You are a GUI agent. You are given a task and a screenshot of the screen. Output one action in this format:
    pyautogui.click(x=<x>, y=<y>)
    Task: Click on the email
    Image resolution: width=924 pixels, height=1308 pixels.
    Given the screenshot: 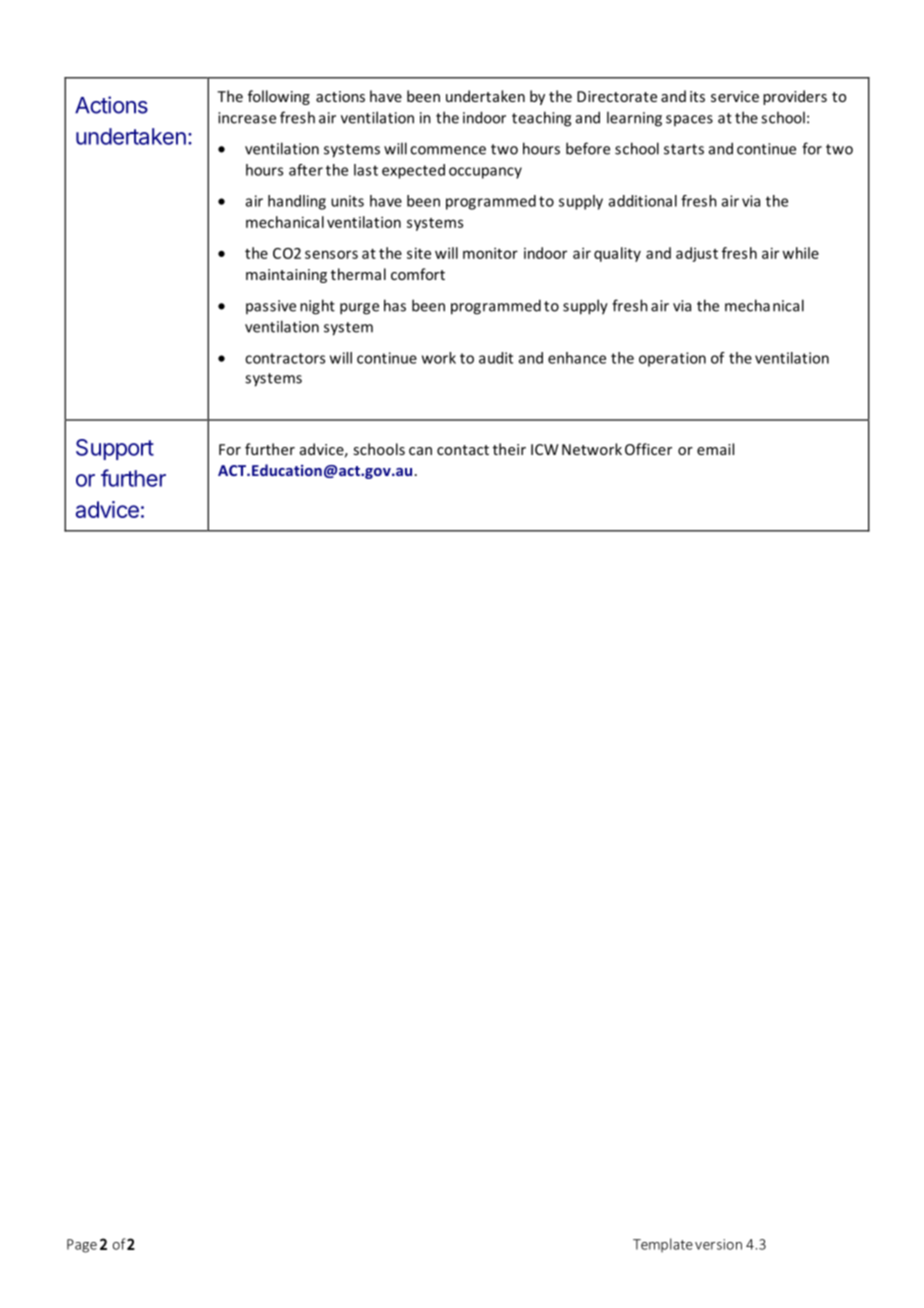 What is the action you would take?
    pyautogui.click(x=715, y=449)
